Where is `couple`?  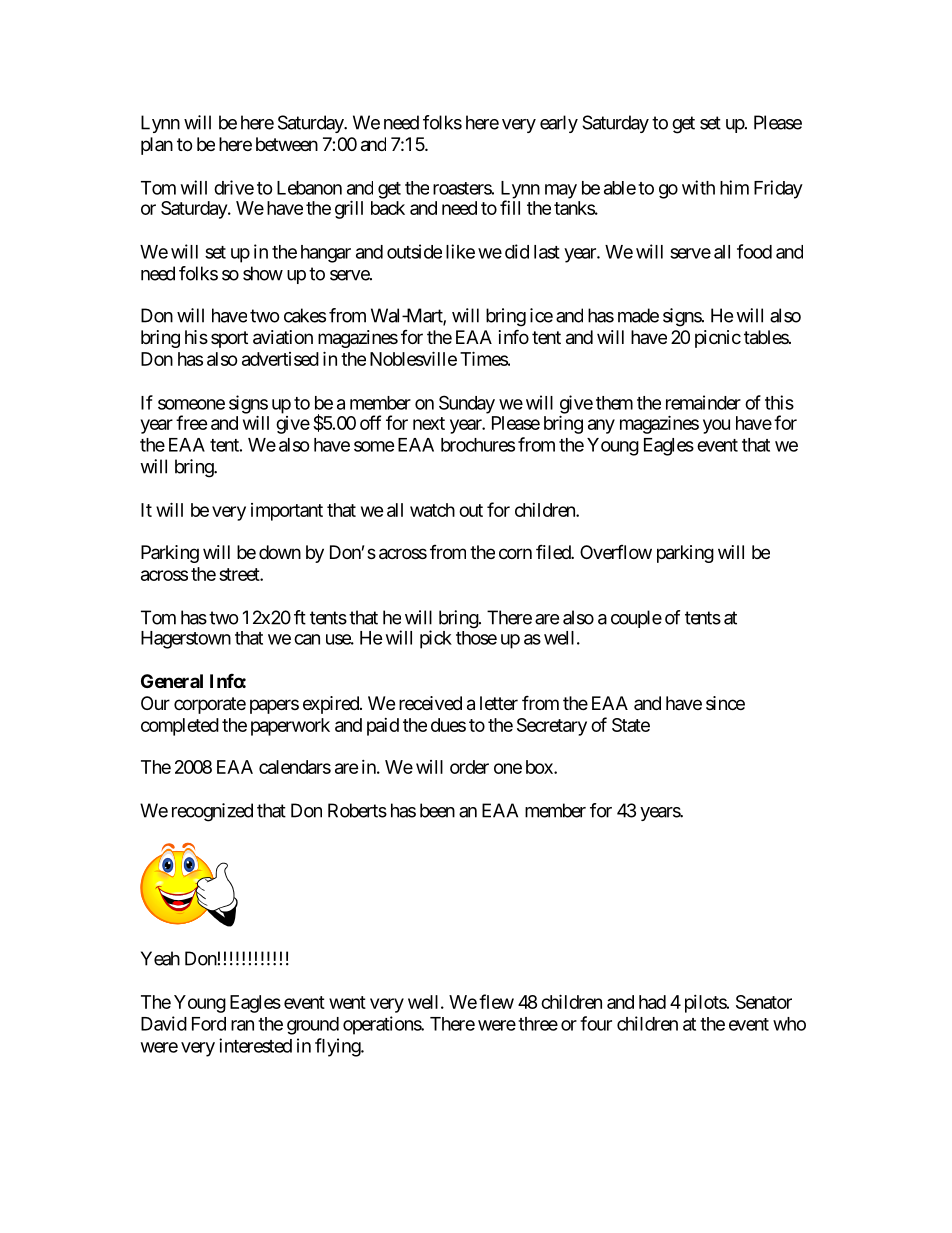 couple is located at coordinates (636, 619).
